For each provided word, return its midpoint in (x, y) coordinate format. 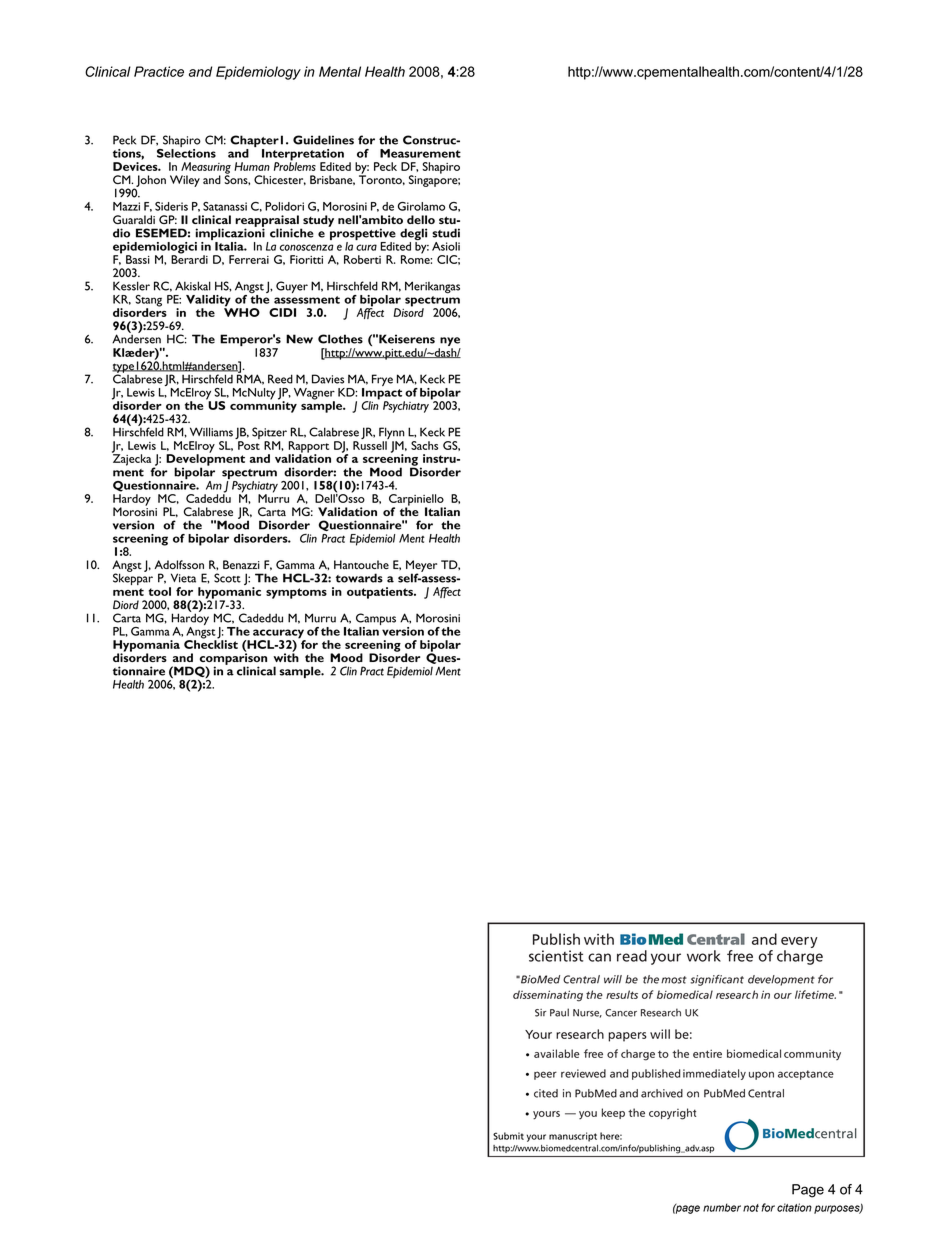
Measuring (206, 169)
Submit (508, 1136)
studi (446, 233)
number (722, 1207)
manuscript (573, 1137)
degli (413, 235)
